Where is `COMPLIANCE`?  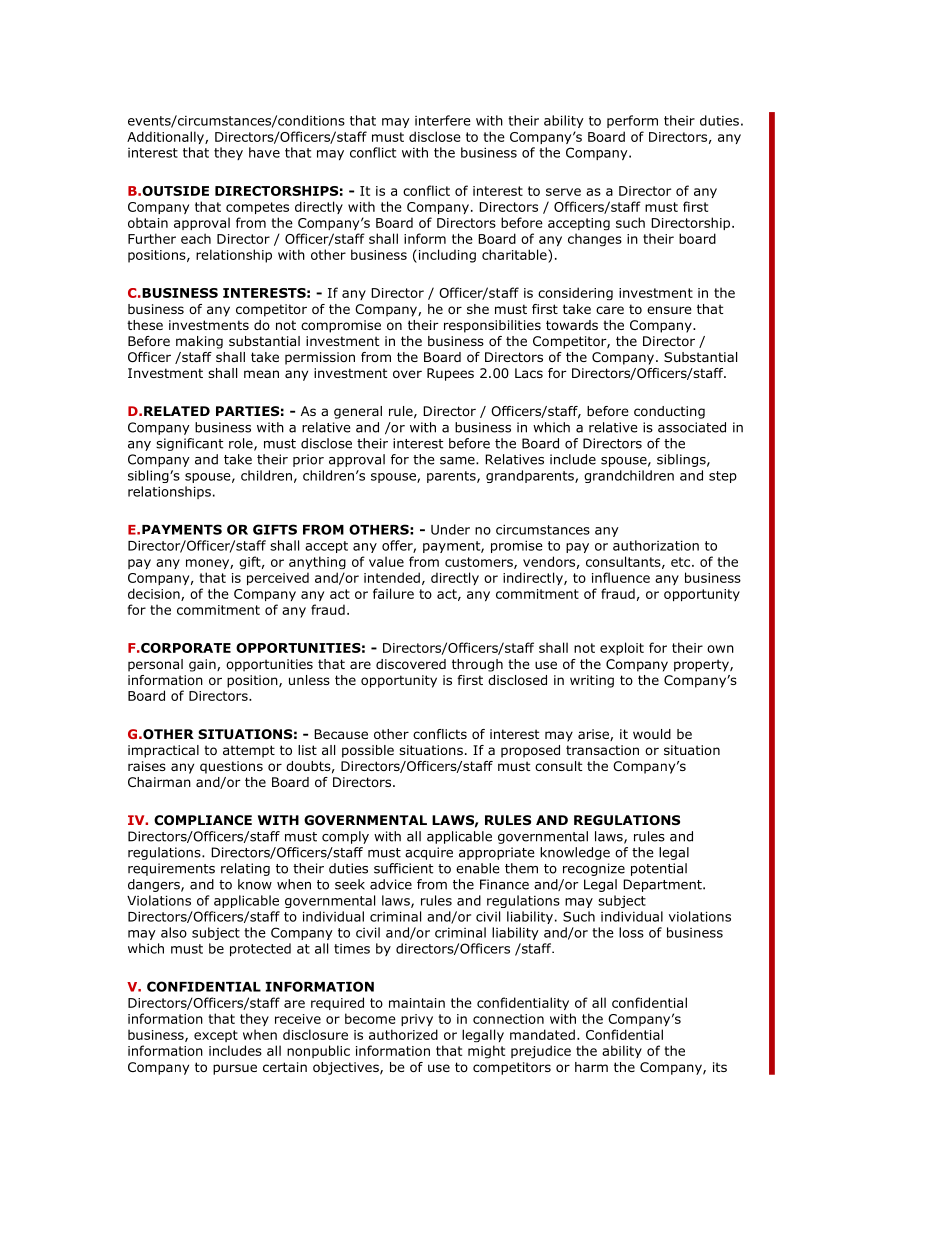 COMPLIANCE is located at coordinates (203, 820).
